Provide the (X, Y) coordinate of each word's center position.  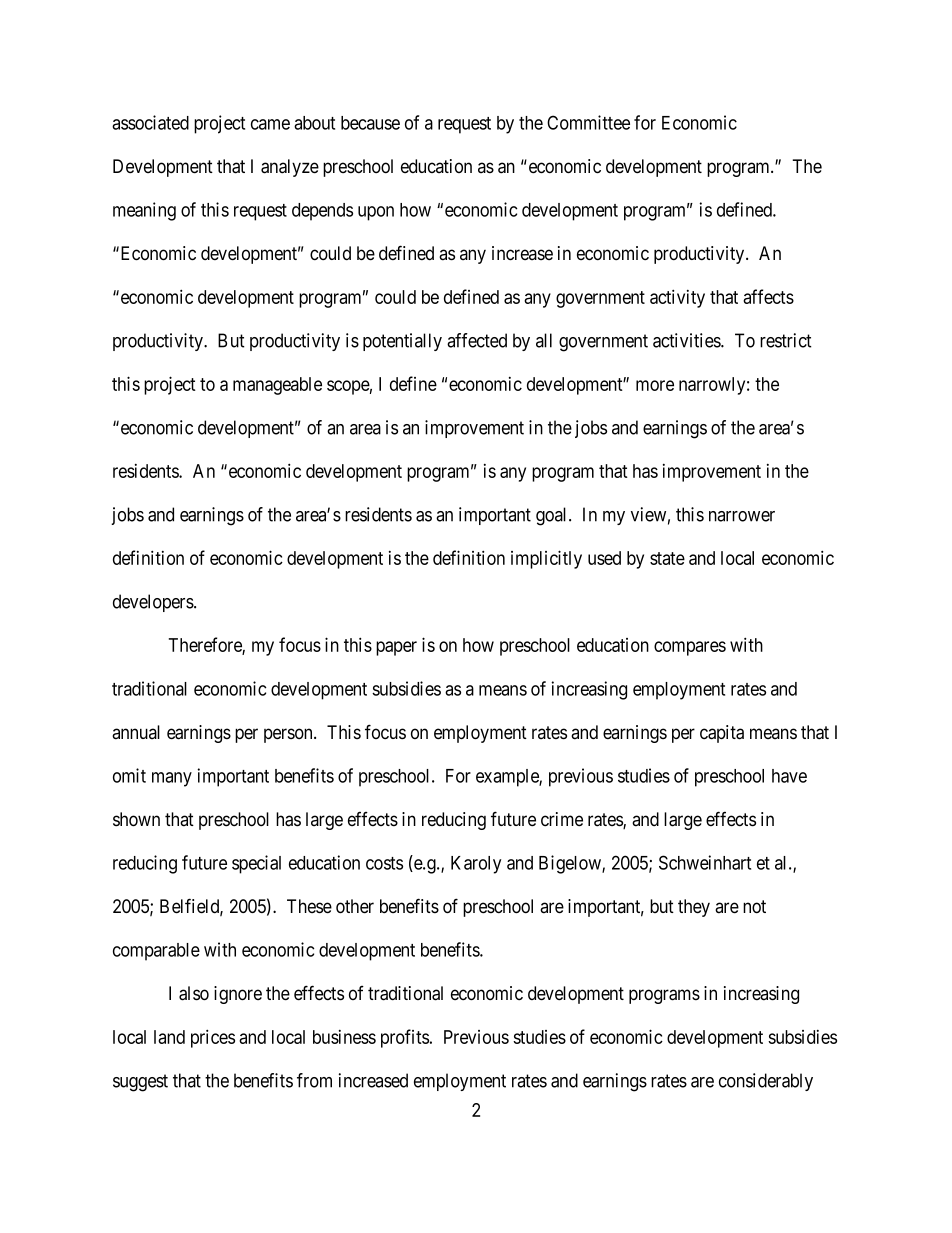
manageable (277, 386)
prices (213, 1038)
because (370, 123)
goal (553, 516)
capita (722, 734)
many (172, 779)
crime (562, 819)
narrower (742, 516)
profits (405, 1038)
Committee (588, 122)
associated (150, 122)
